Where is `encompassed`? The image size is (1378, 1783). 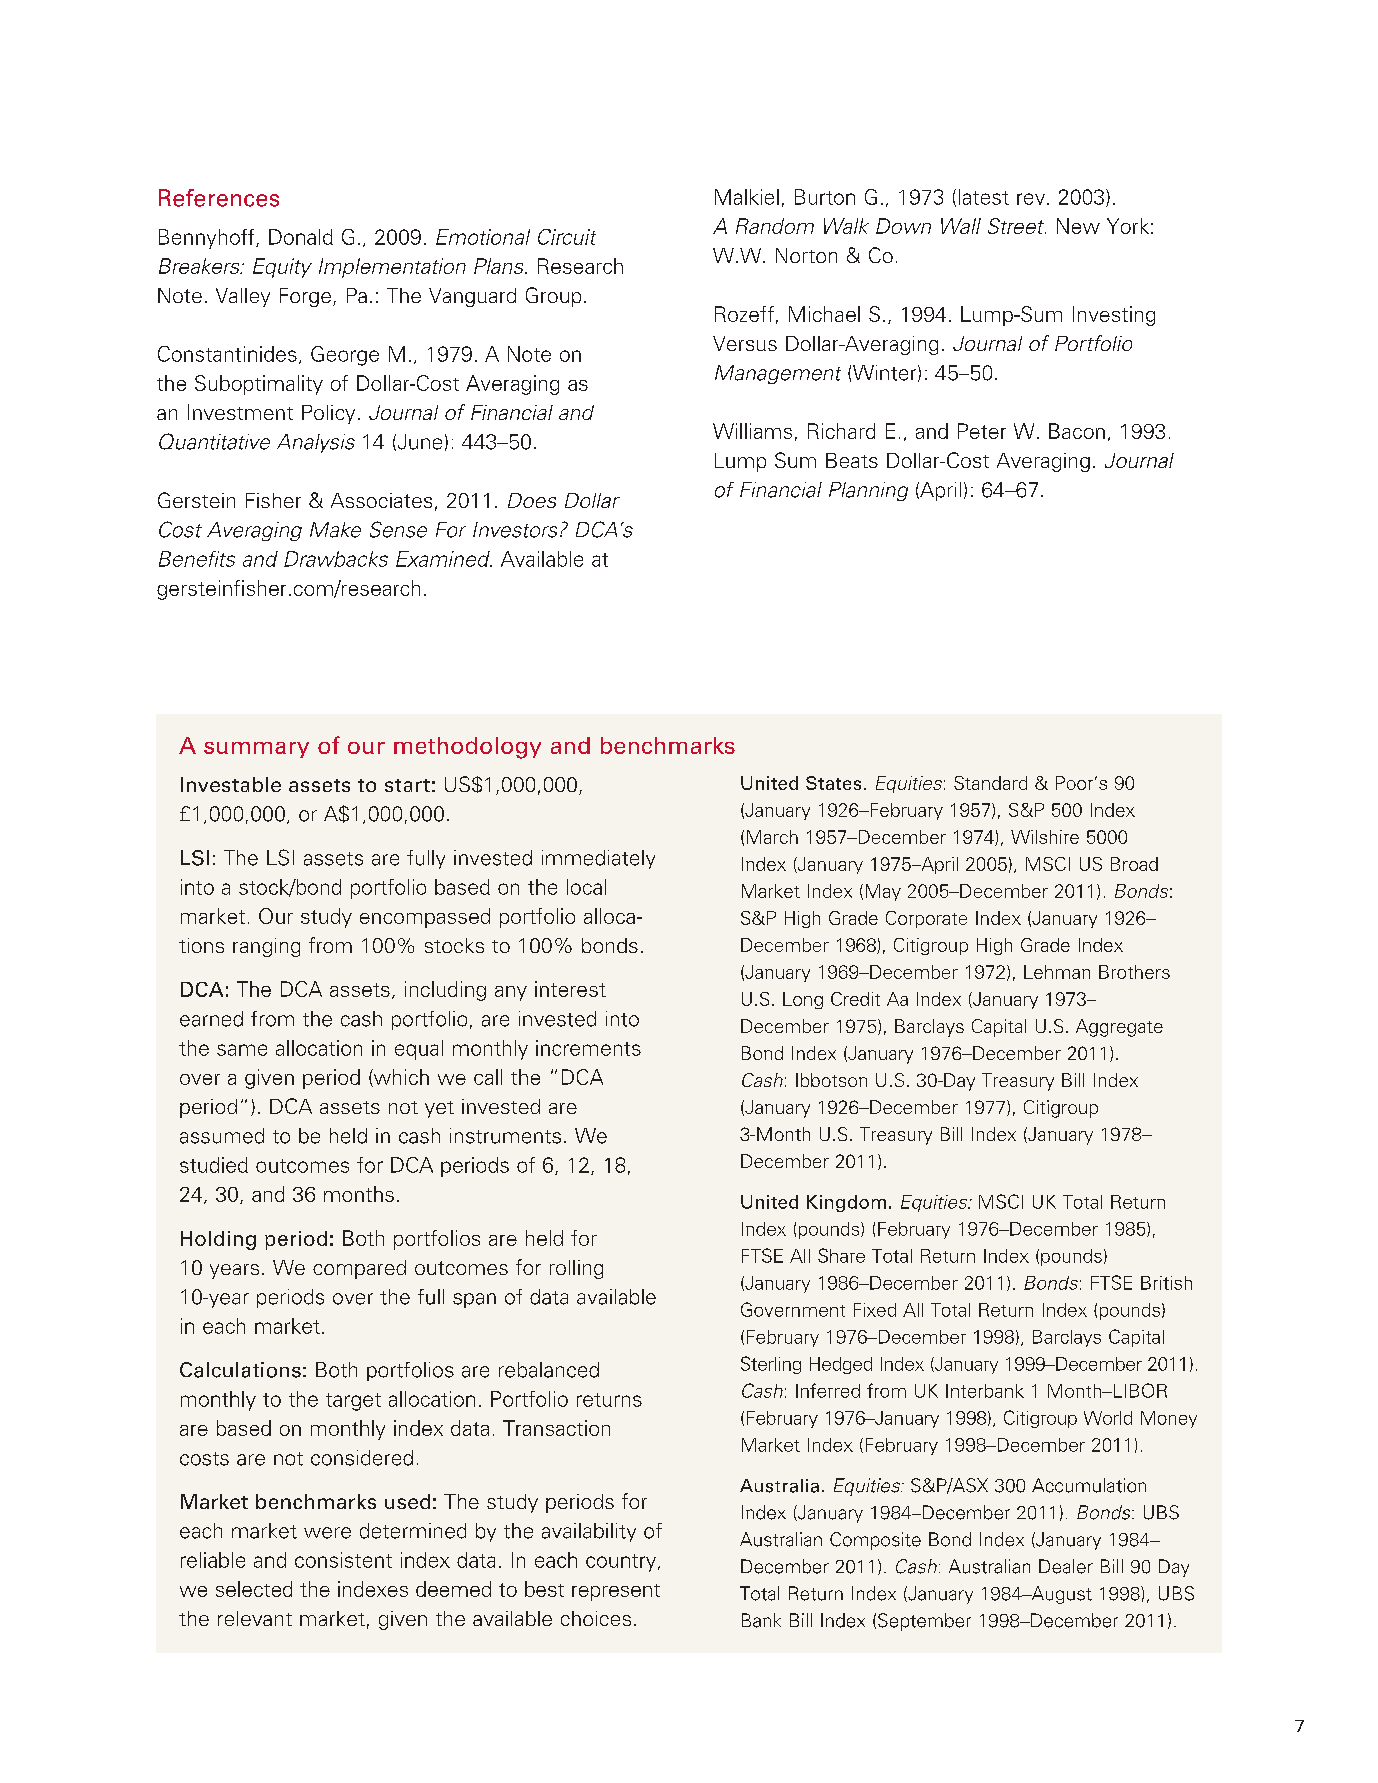
encompassed is located at coordinates (425, 918).
